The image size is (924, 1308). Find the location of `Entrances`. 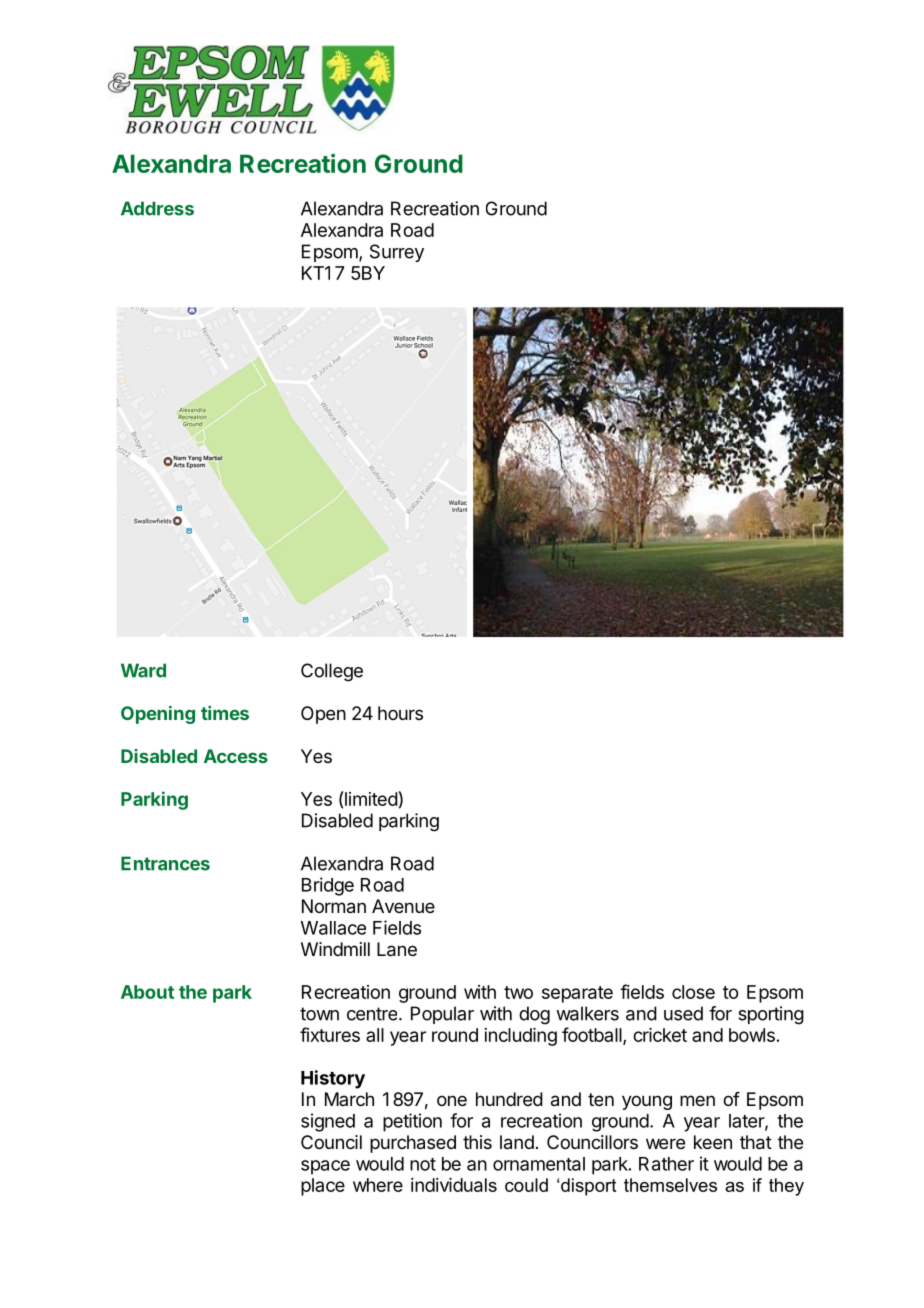

Entrances is located at coordinates (165, 863).
